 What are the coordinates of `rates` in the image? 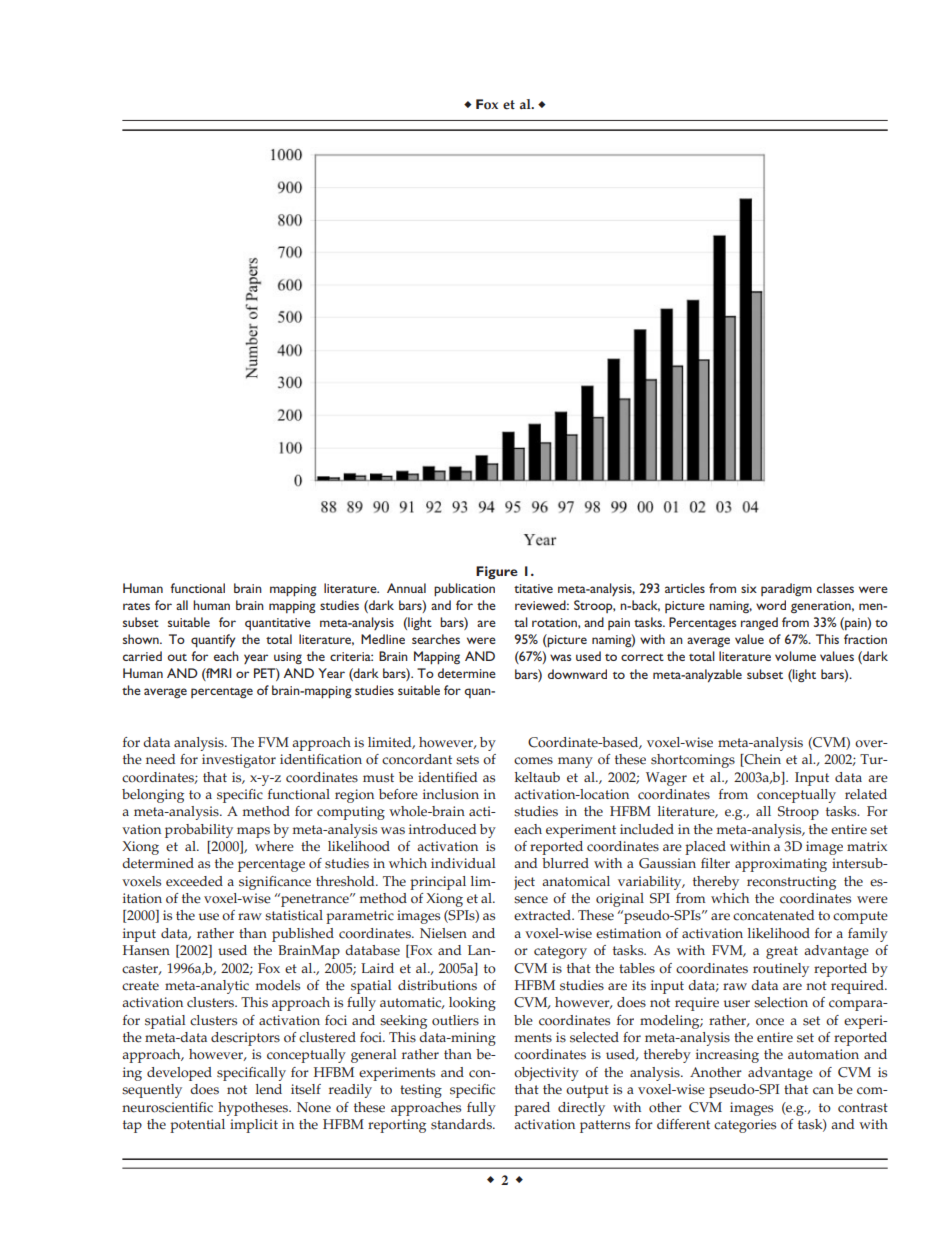 It's located at (136, 606).
